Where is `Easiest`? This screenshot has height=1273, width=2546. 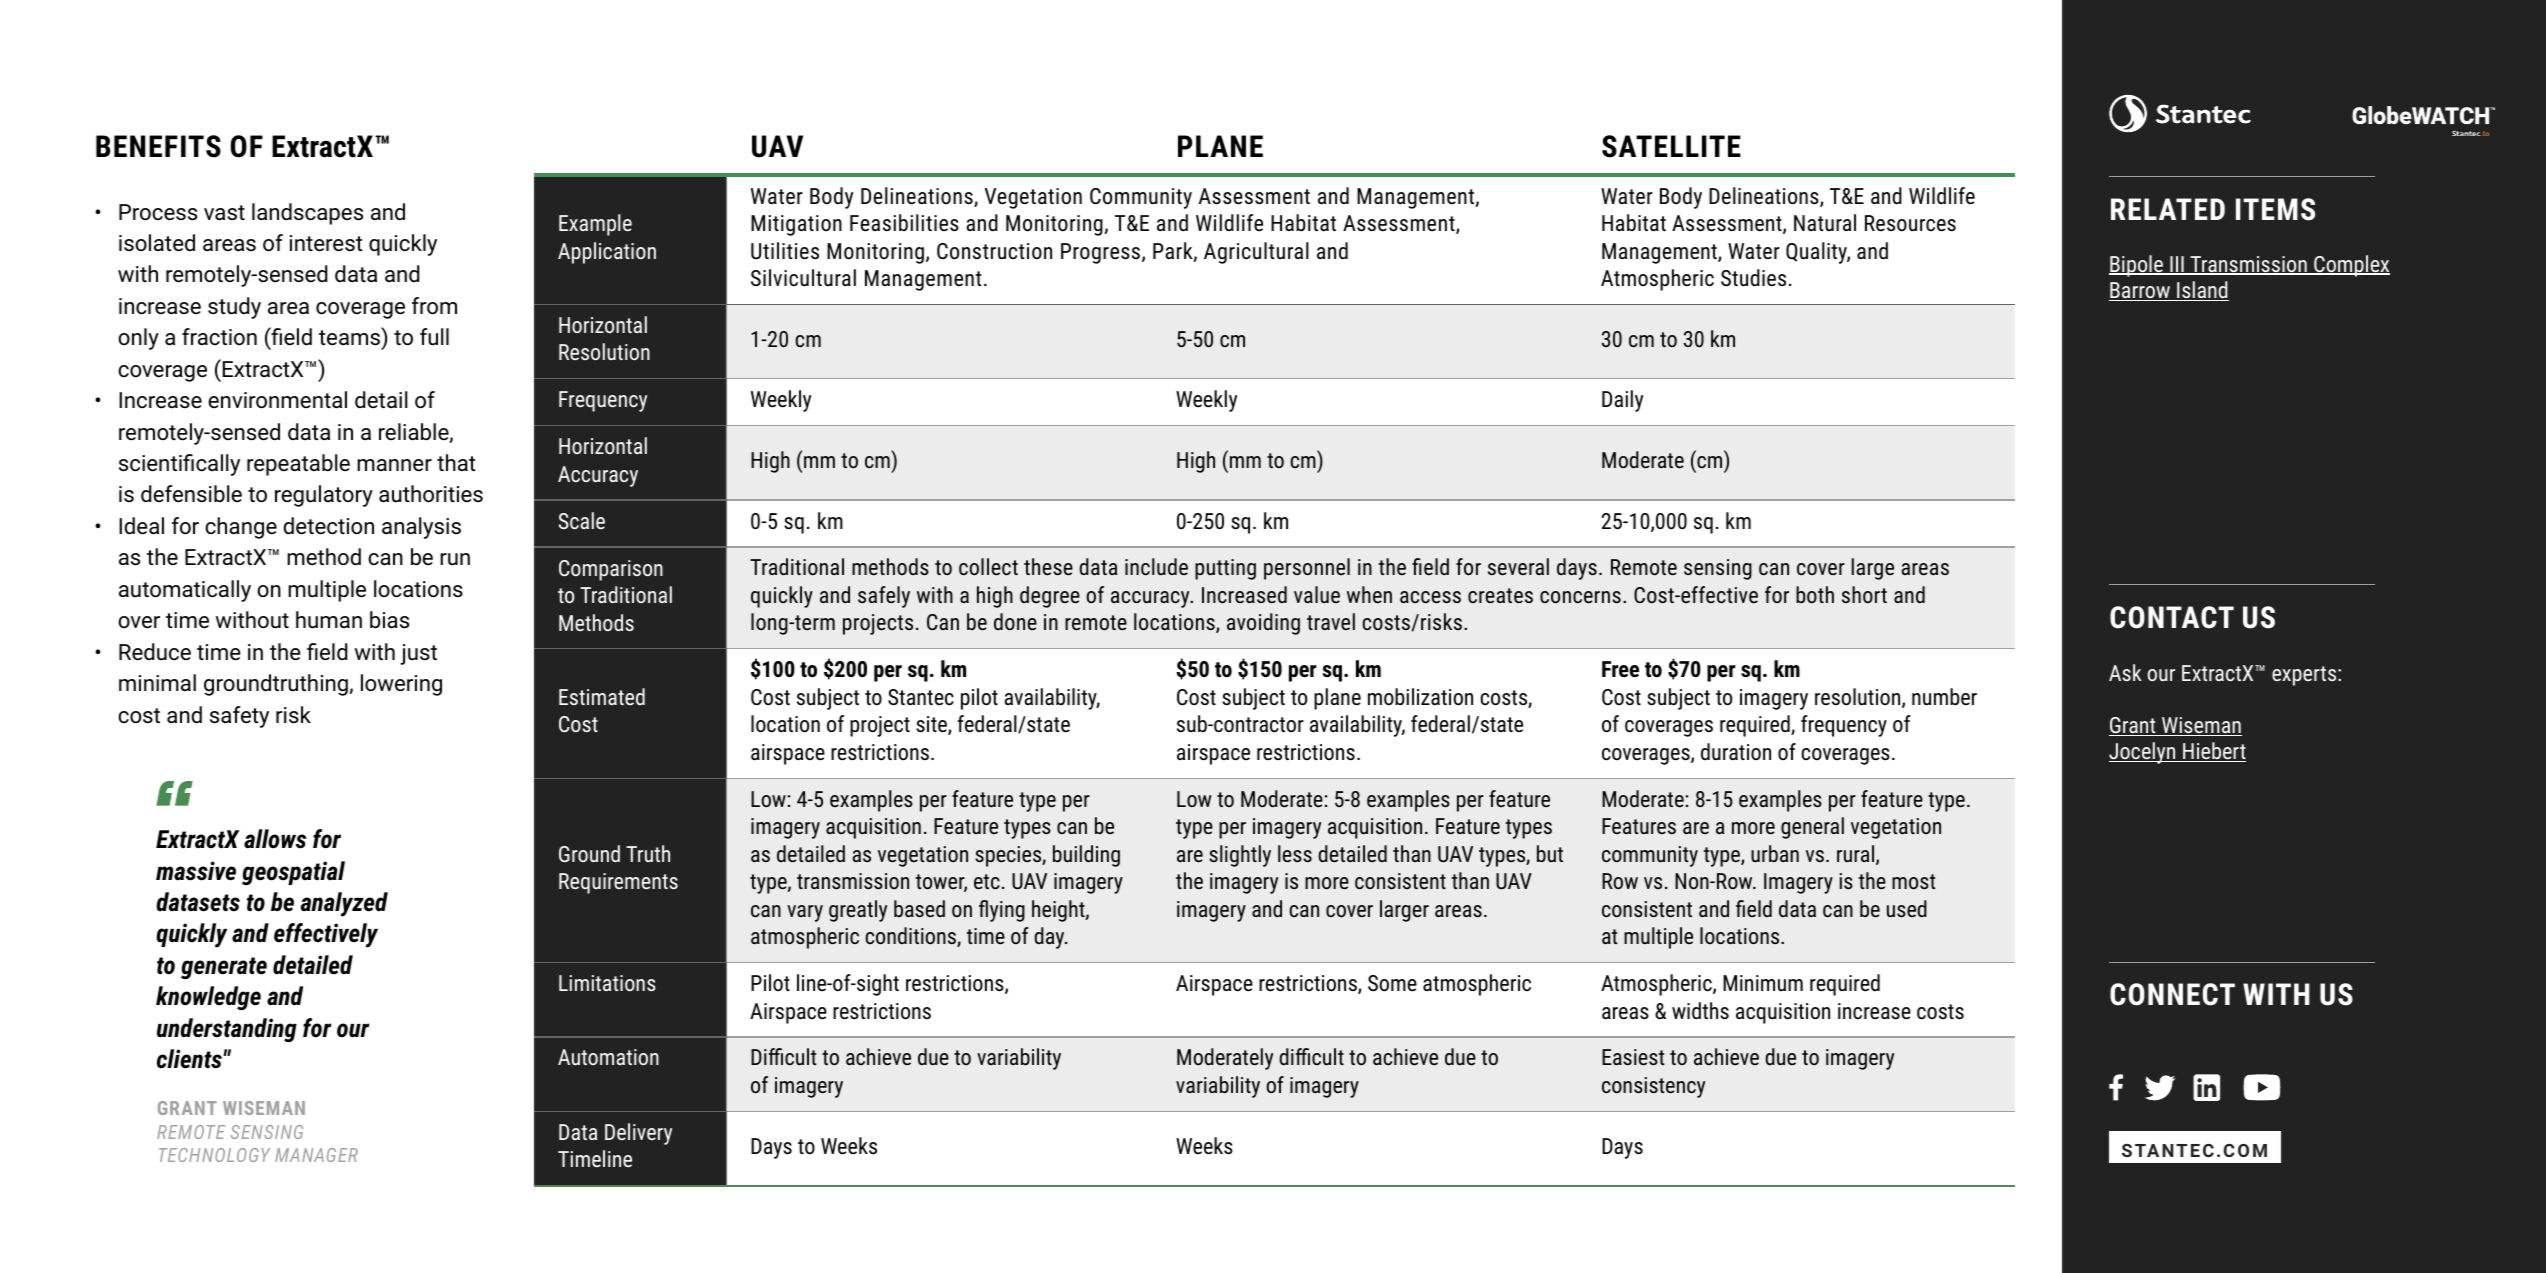
Easiest is located at coordinates (1633, 1057).
